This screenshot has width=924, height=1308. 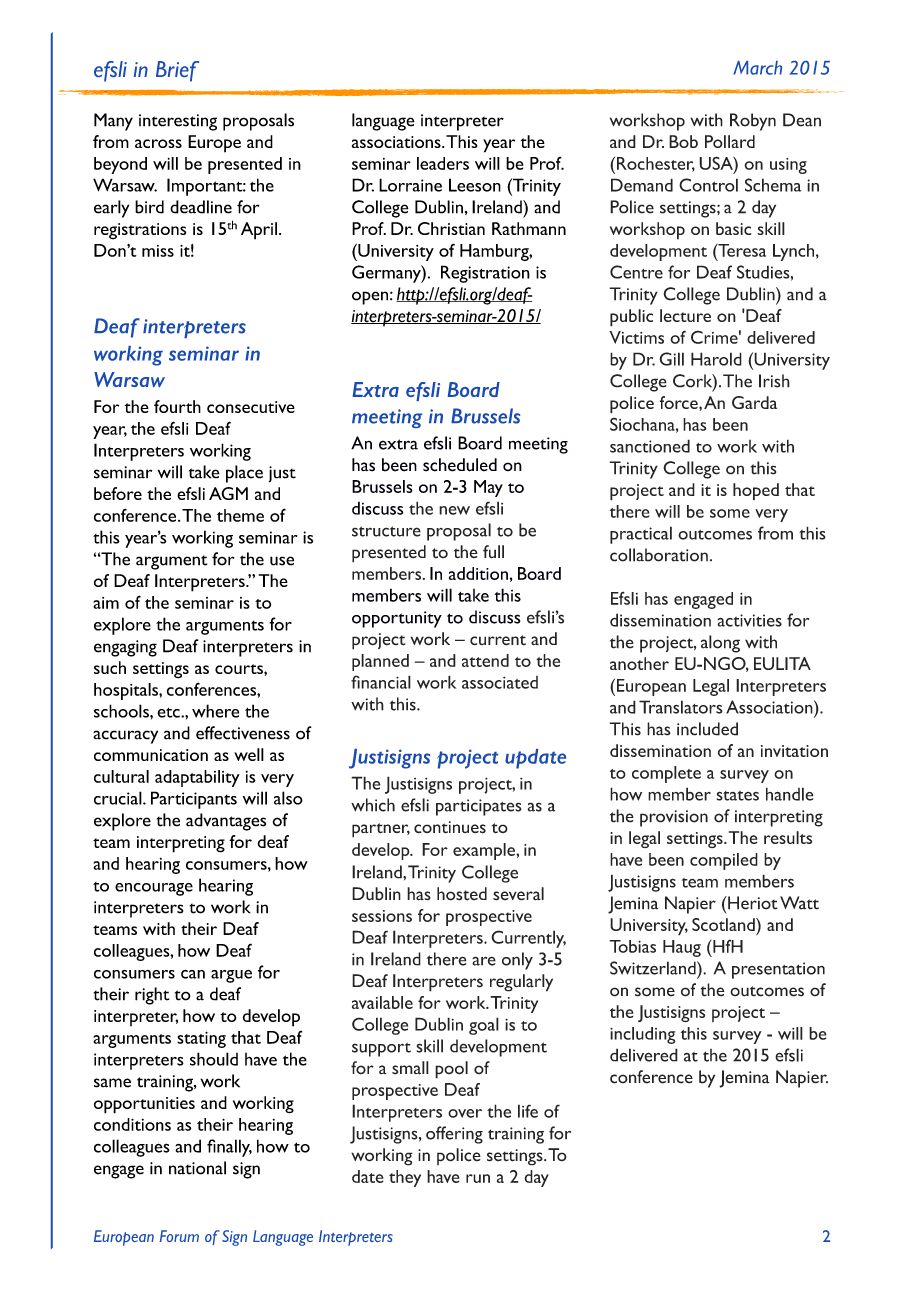 I want to click on leaders, so click(x=443, y=163).
